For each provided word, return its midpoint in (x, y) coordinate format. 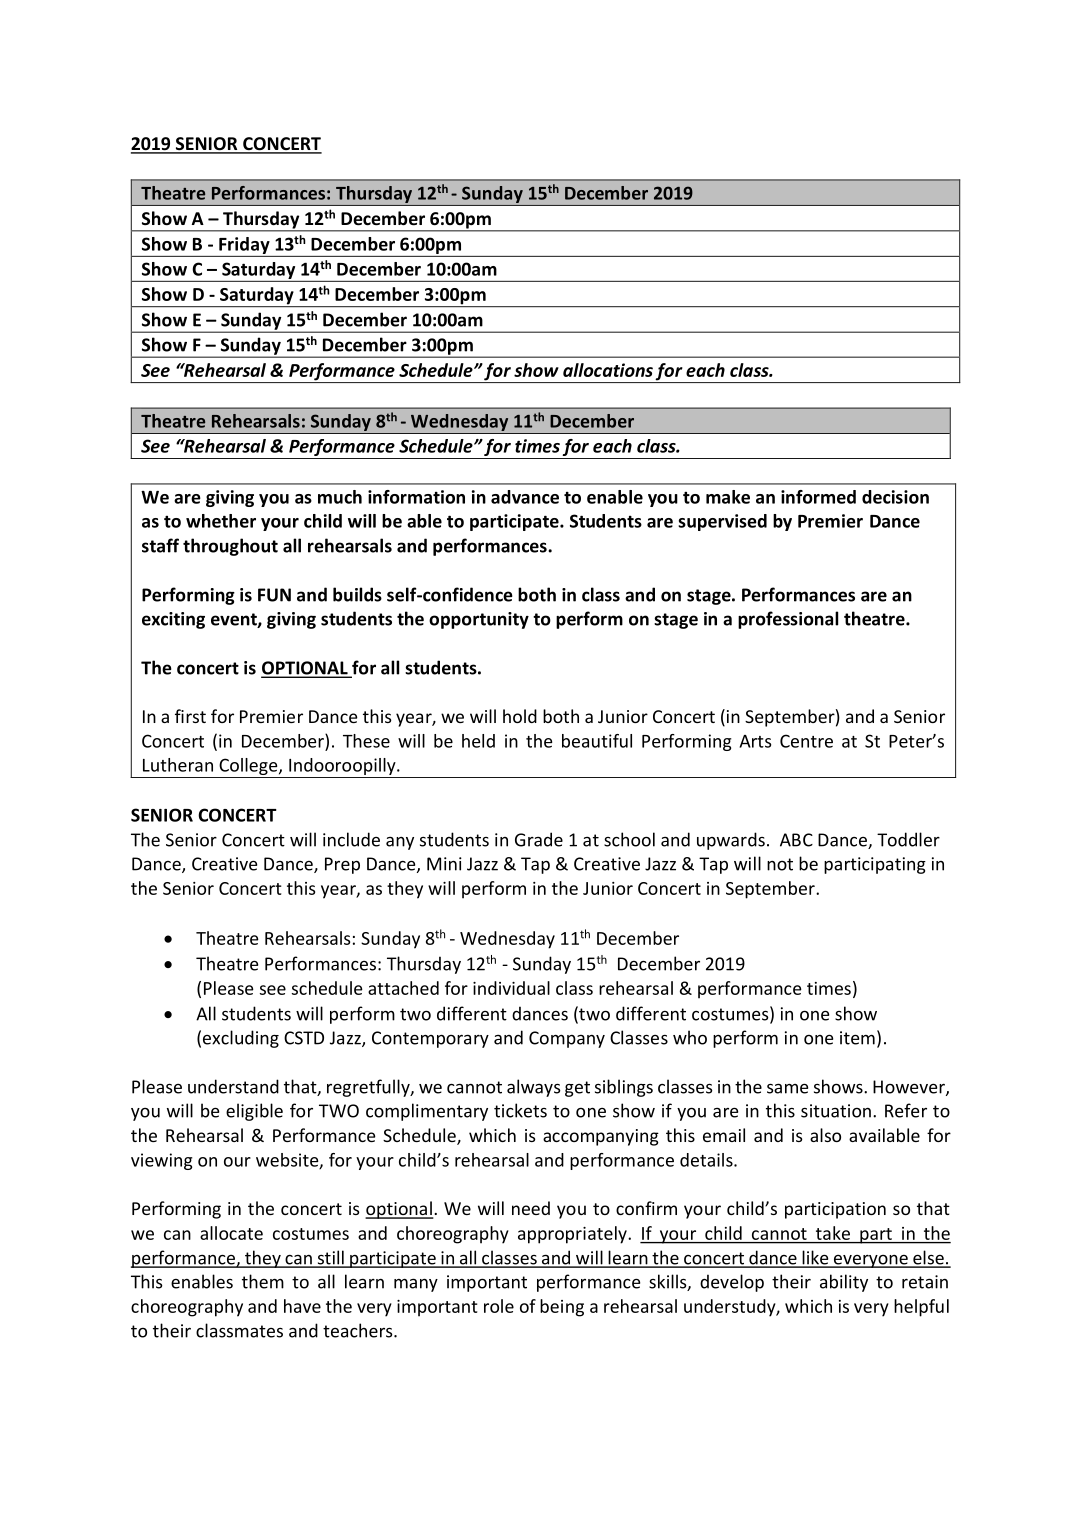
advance (525, 497)
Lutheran (178, 765)
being (562, 1308)
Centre (806, 741)
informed (818, 497)
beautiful (597, 741)
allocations (608, 370)
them (263, 1281)
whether (221, 521)
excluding (241, 1039)
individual (511, 988)
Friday (244, 245)
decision (895, 497)
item (857, 1038)
